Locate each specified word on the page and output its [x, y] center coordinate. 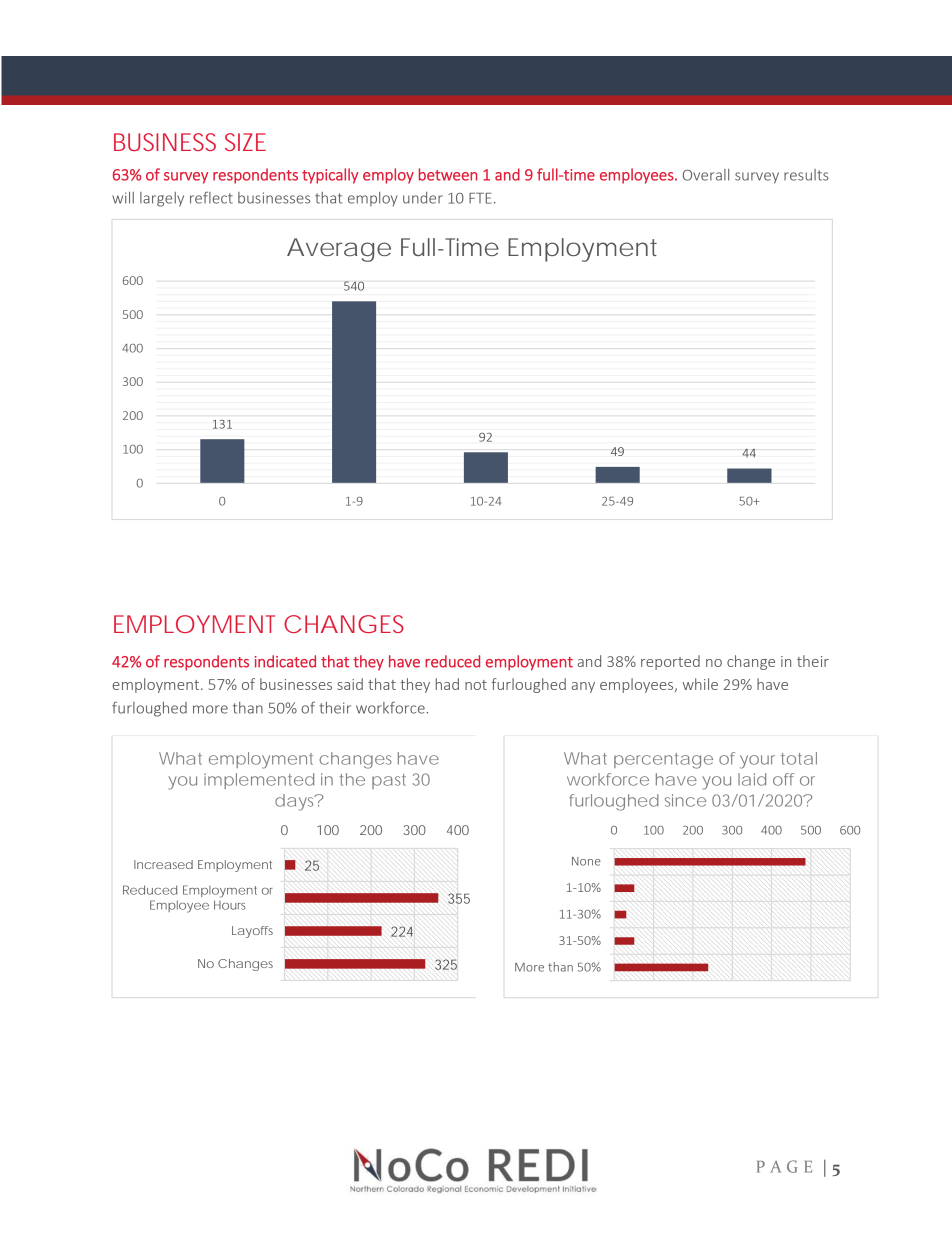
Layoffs [252, 932]
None [586, 861]
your [757, 762]
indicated [285, 661]
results [806, 175]
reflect [211, 198]
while [700, 684]
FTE [480, 198]
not [476, 685]
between [448, 174]
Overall [706, 175]
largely [162, 199]
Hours [229, 905]
